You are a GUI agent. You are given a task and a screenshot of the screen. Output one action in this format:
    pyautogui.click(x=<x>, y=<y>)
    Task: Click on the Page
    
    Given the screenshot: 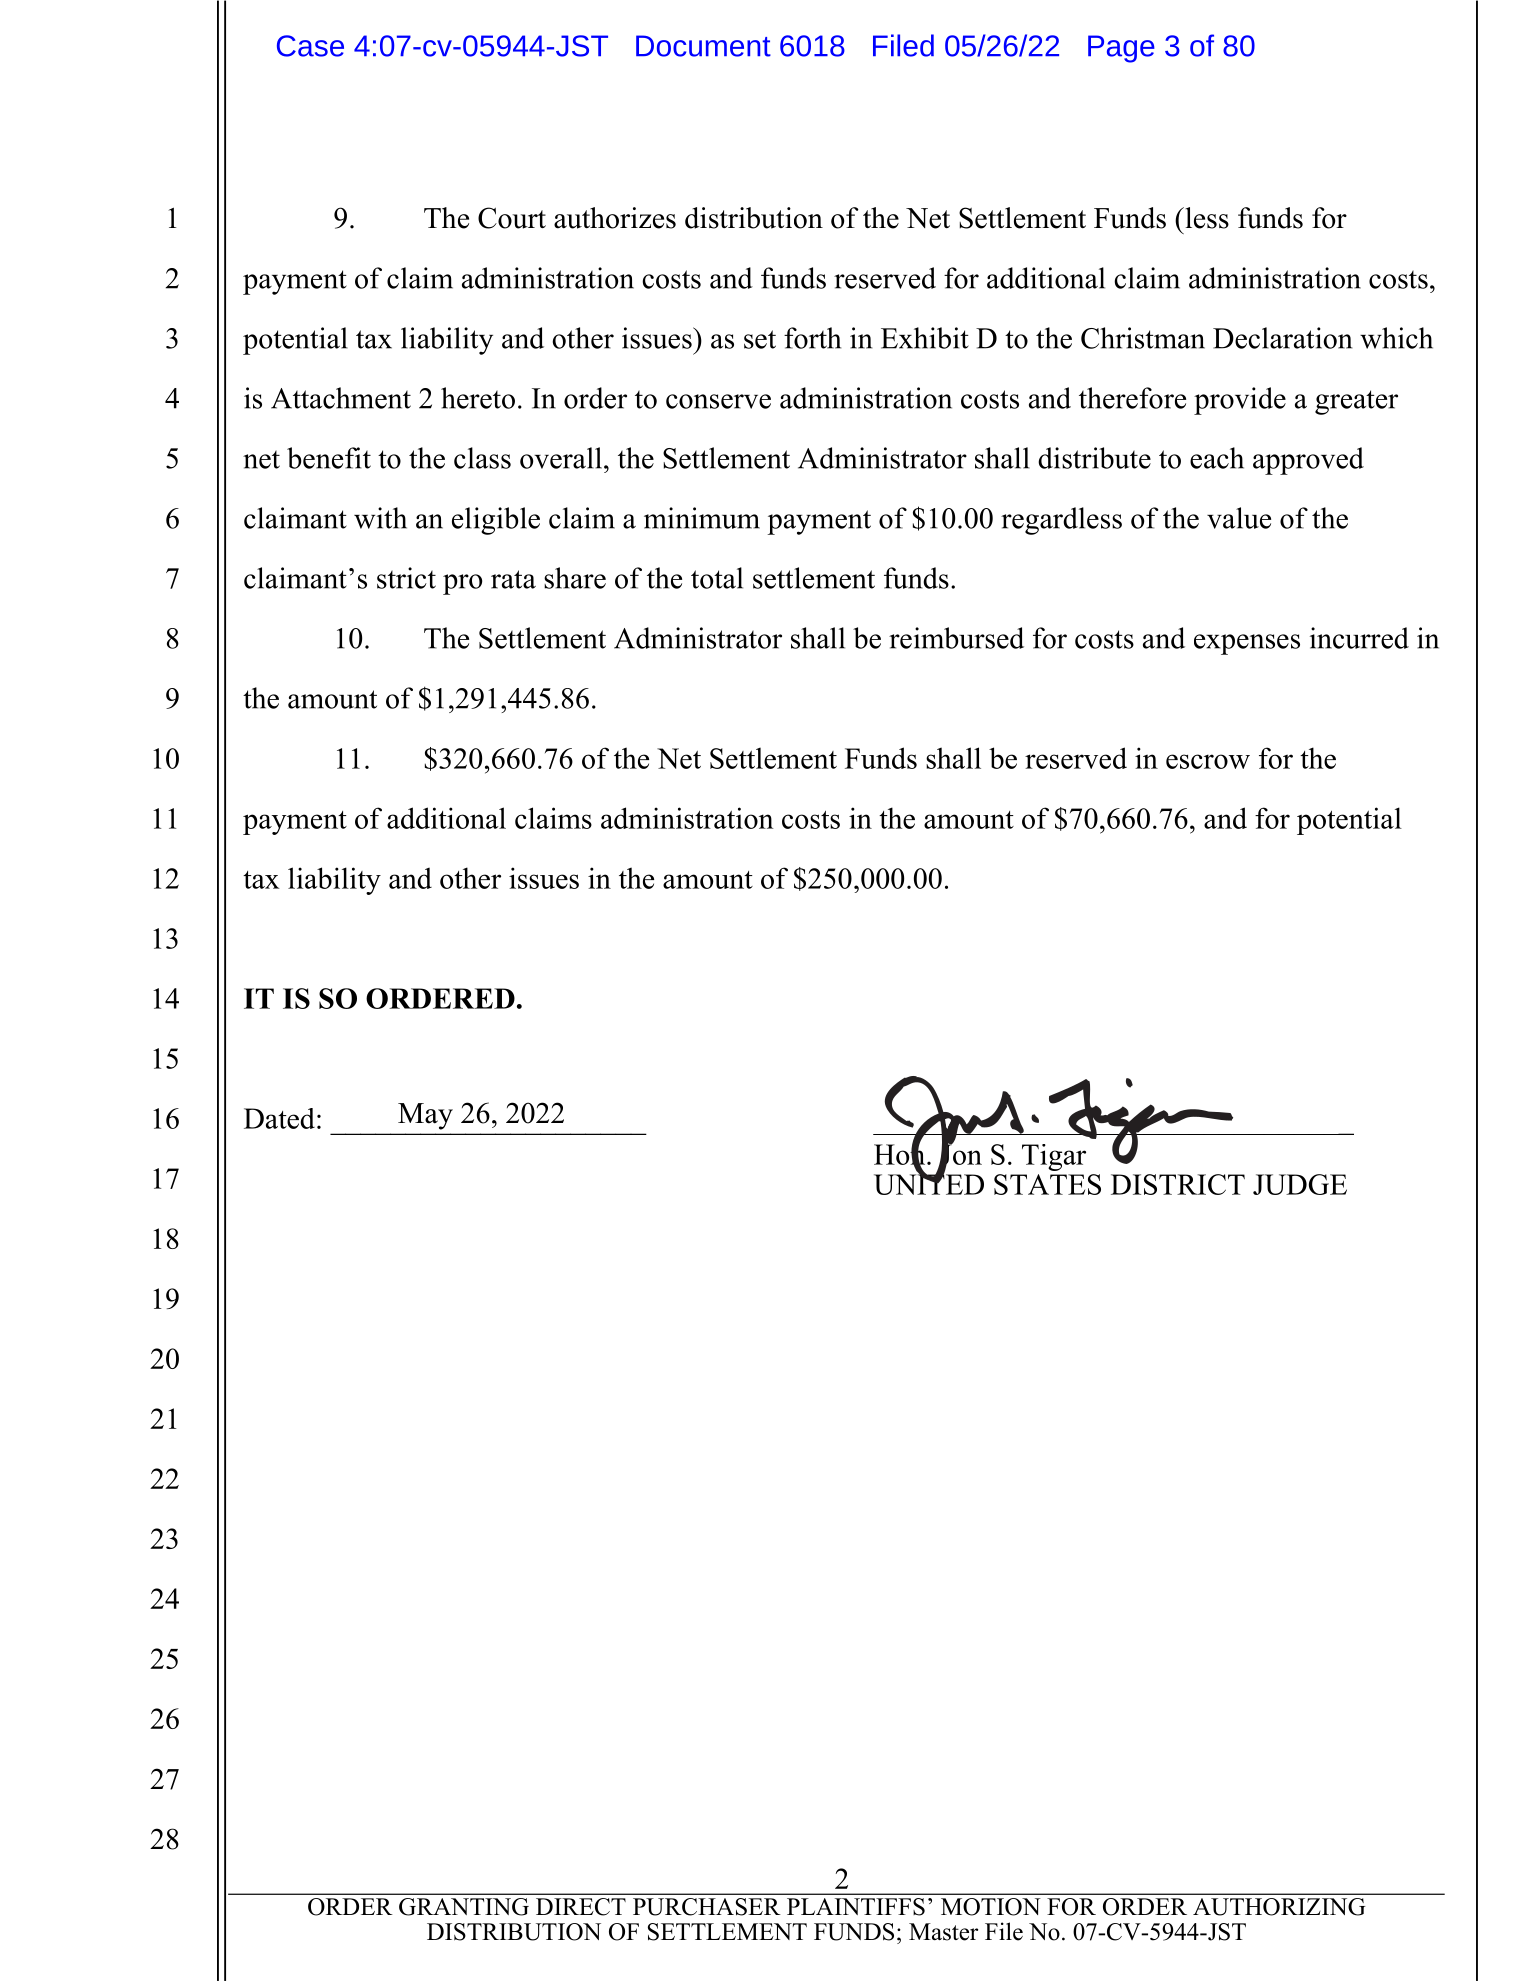 What is the action you would take?
    pyautogui.click(x=1121, y=49)
